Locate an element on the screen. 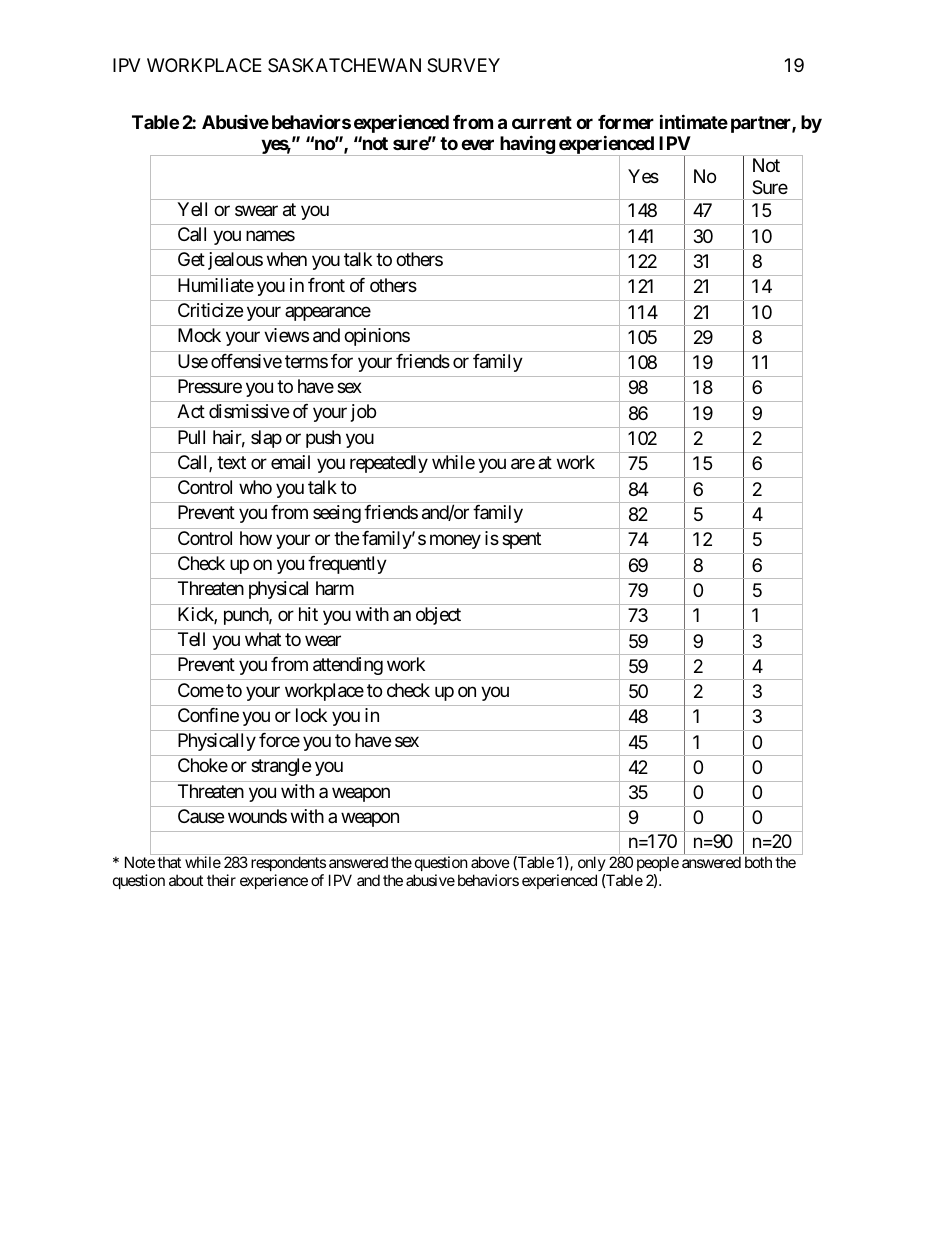 The height and width of the screenshot is (1233, 952). job is located at coordinates (363, 413).
